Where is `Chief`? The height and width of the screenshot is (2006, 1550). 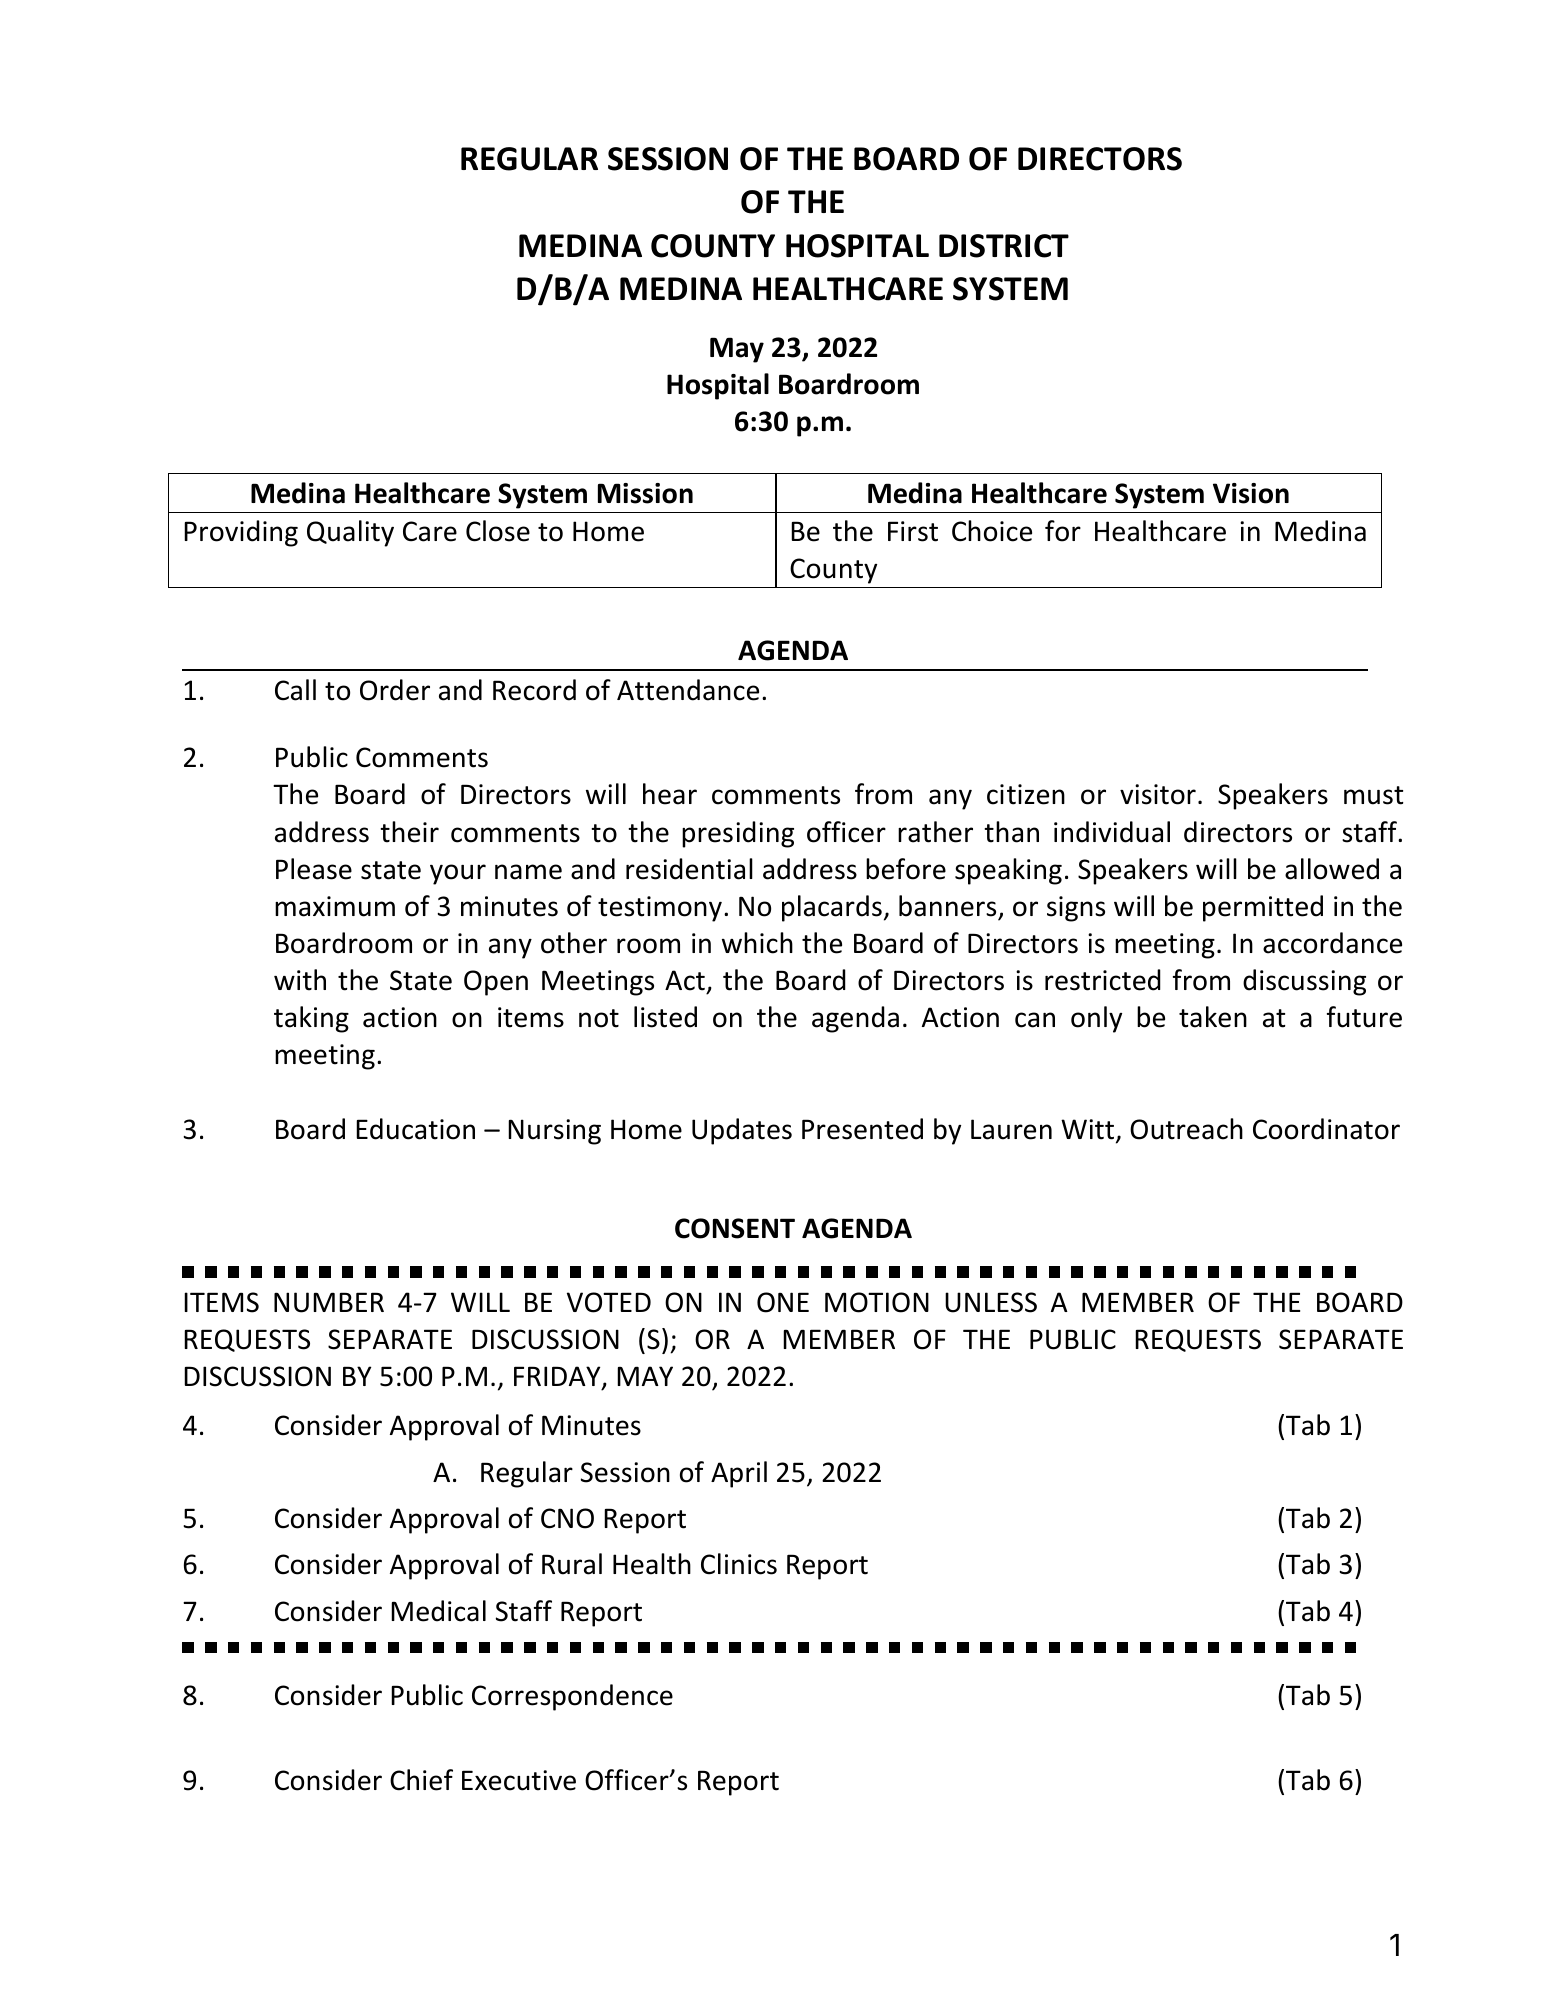 Chief is located at coordinates (421, 1780).
